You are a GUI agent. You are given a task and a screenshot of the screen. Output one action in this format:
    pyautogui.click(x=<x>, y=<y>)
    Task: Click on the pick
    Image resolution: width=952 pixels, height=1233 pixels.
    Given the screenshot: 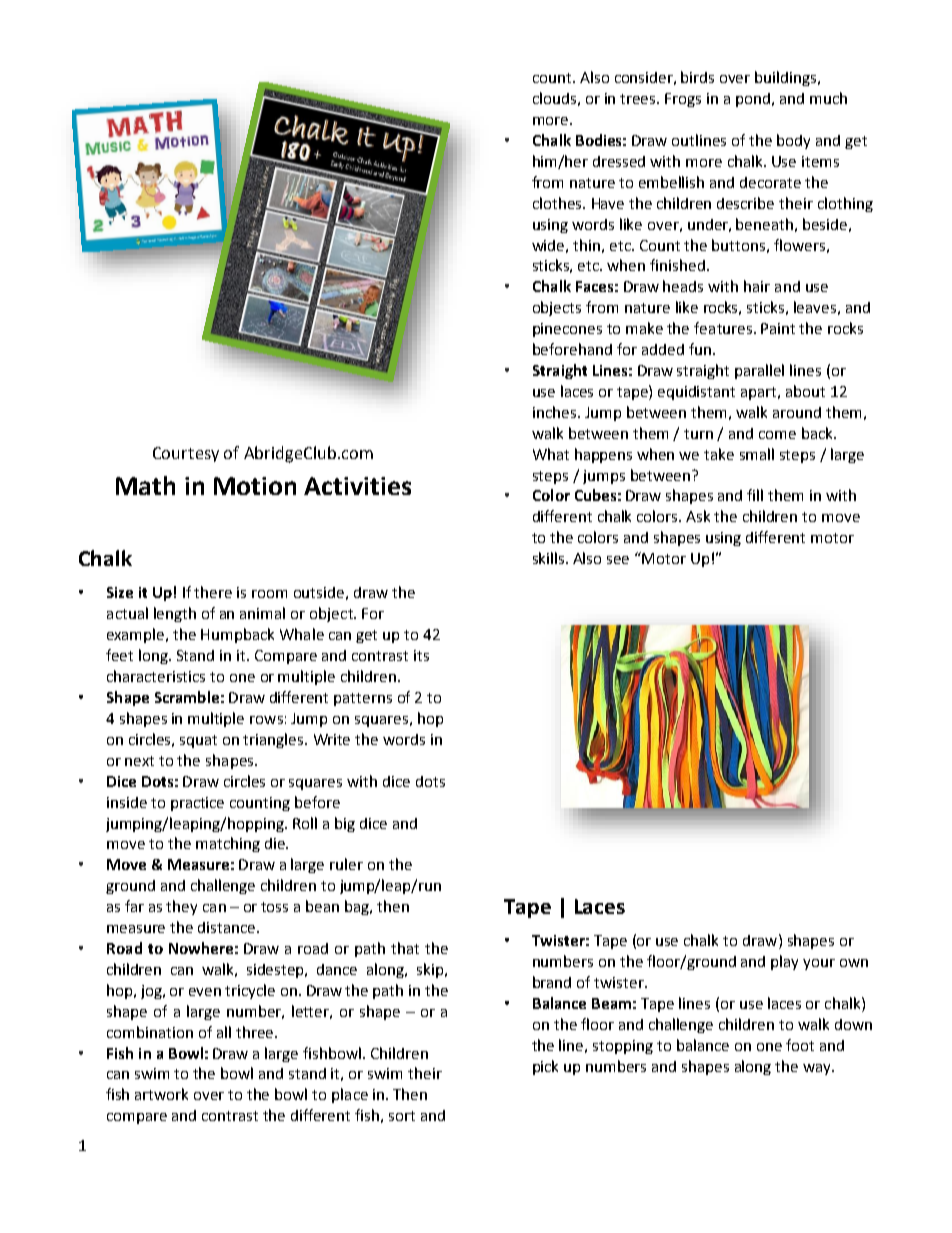 What is the action you would take?
    pyautogui.click(x=545, y=1067)
